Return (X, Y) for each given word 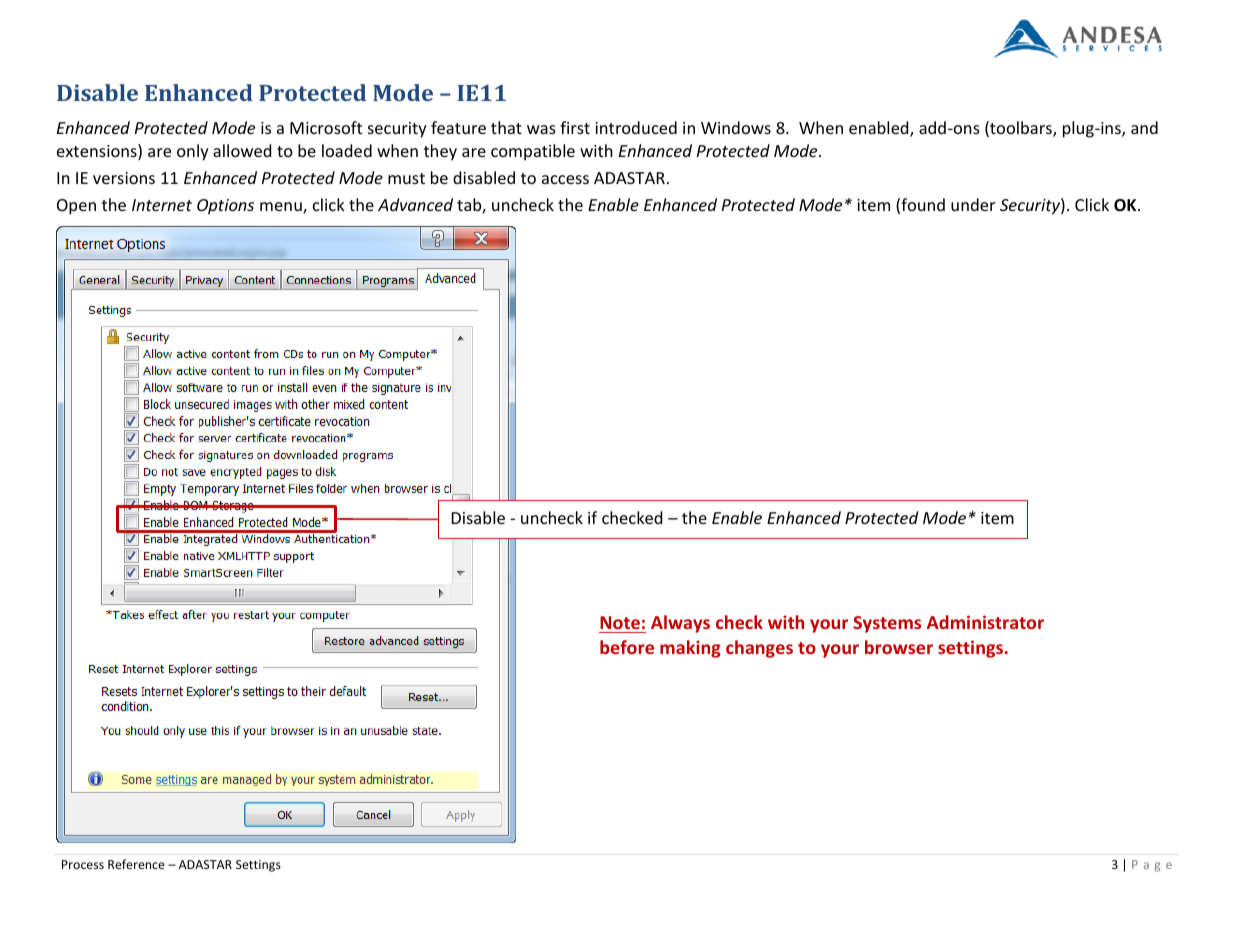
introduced (636, 127)
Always (680, 624)
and (1144, 127)
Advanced (415, 204)
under (973, 204)
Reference (136, 864)
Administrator (985, 622)
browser (899, 647)
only (193, 152)
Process (83, 864)
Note (620, 622)
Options (225, 207)
